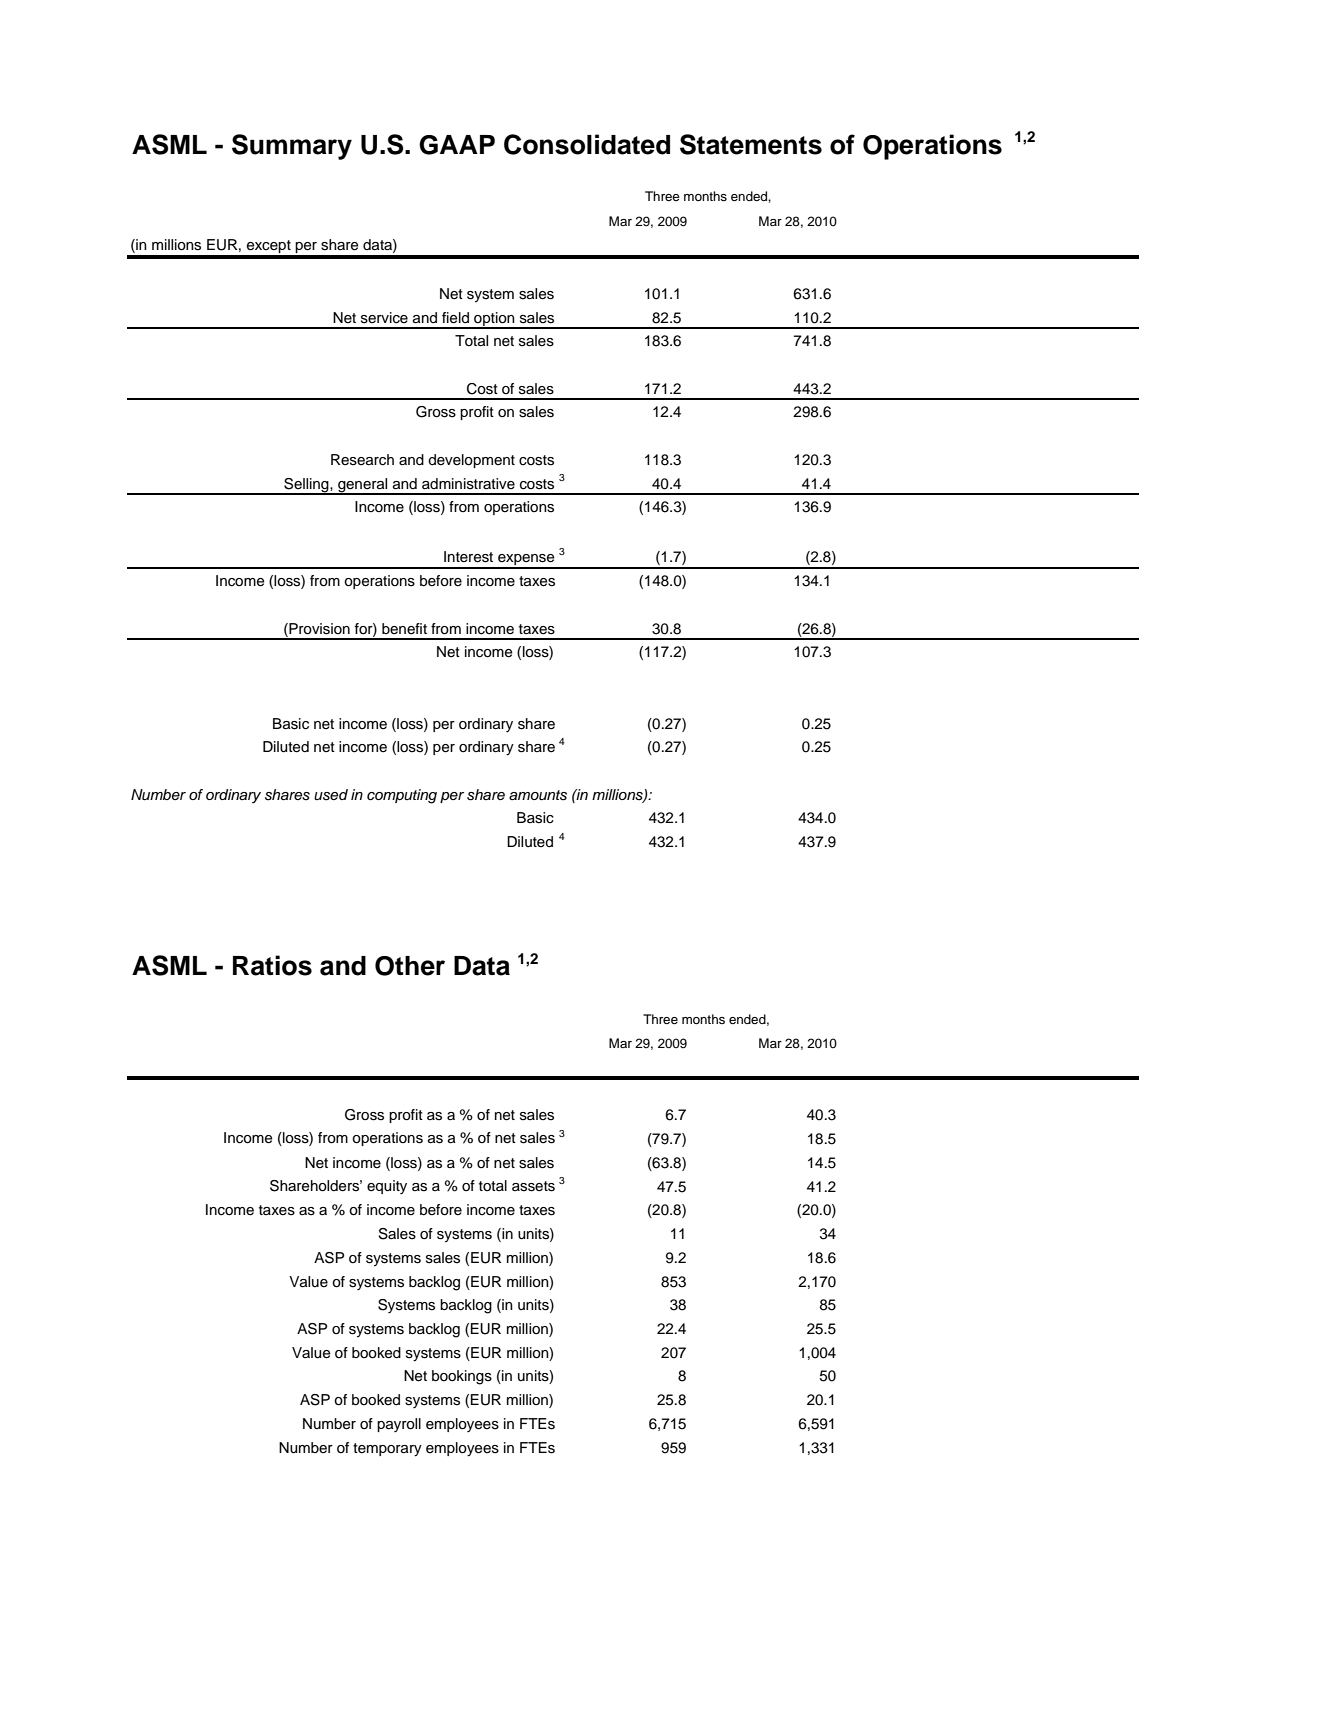 Image resolution: width=1330 pixels, height=1721 pixels. What do you see at coordinates (468, 557) in the screenshot?
I see `Interest` at bounding box center [468, 557].
